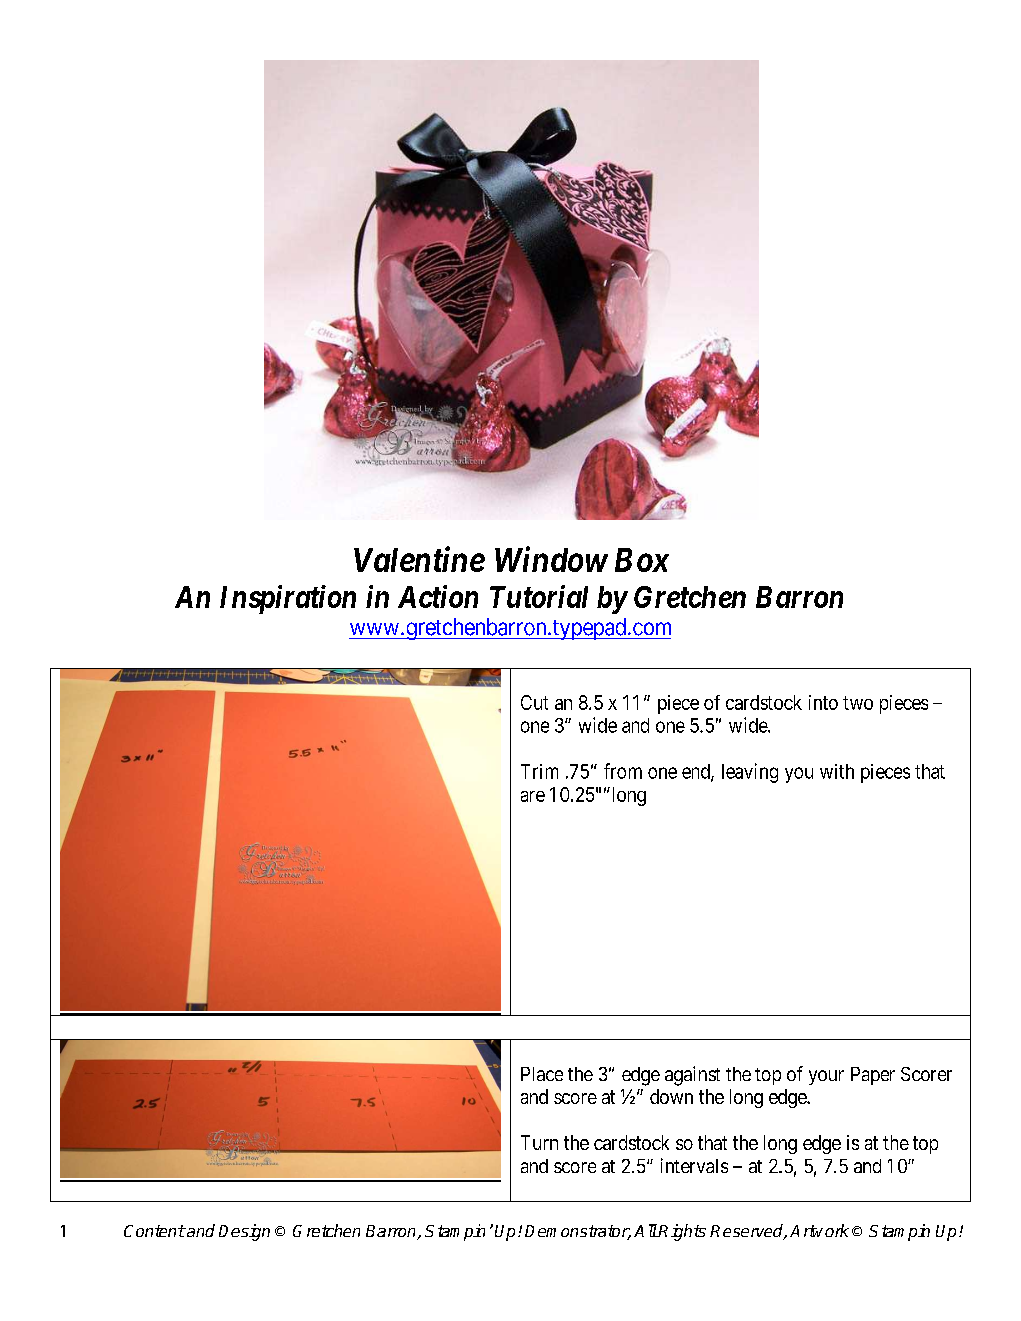  What do you see at coordinates (642, 560) in the image?
I see `Box` at bounding box center [642, 560].
